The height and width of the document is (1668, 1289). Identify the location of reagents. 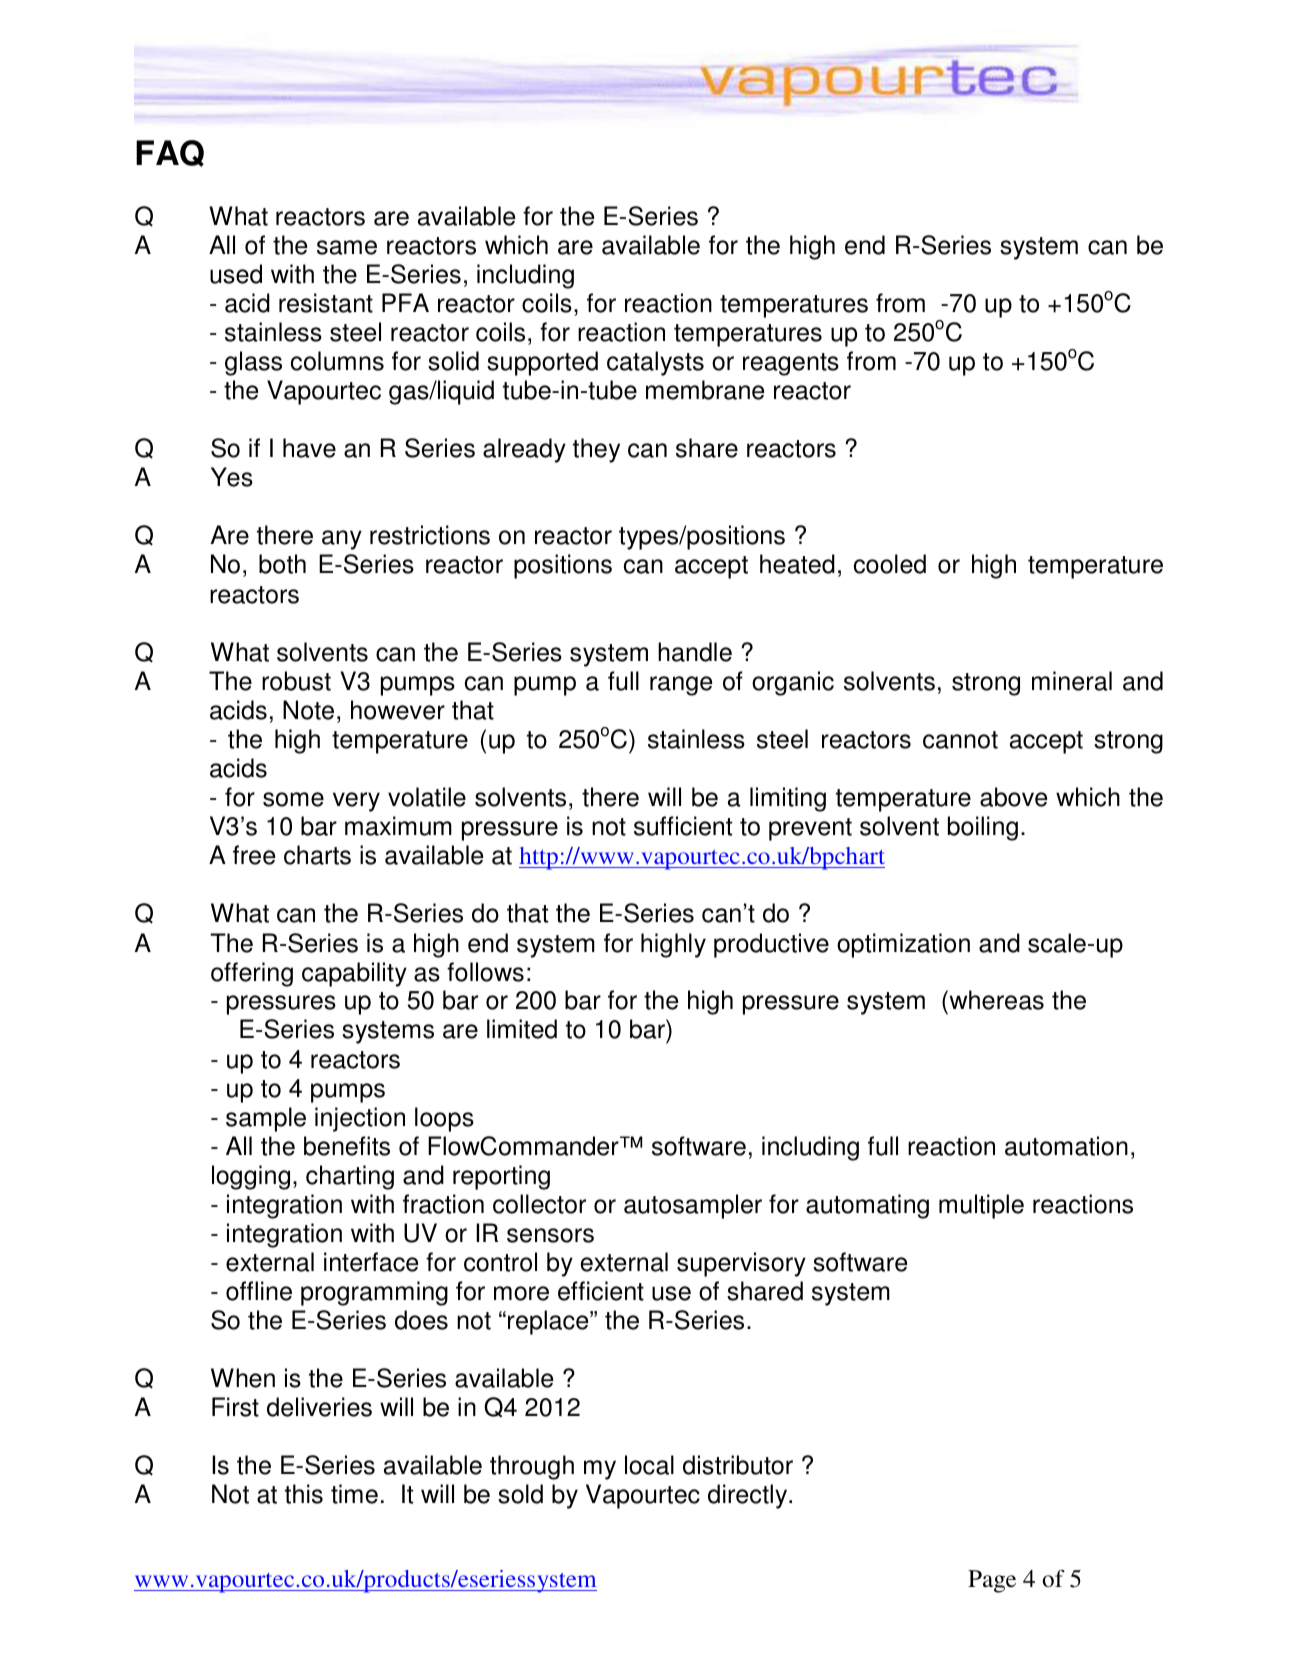
(791, 364).
